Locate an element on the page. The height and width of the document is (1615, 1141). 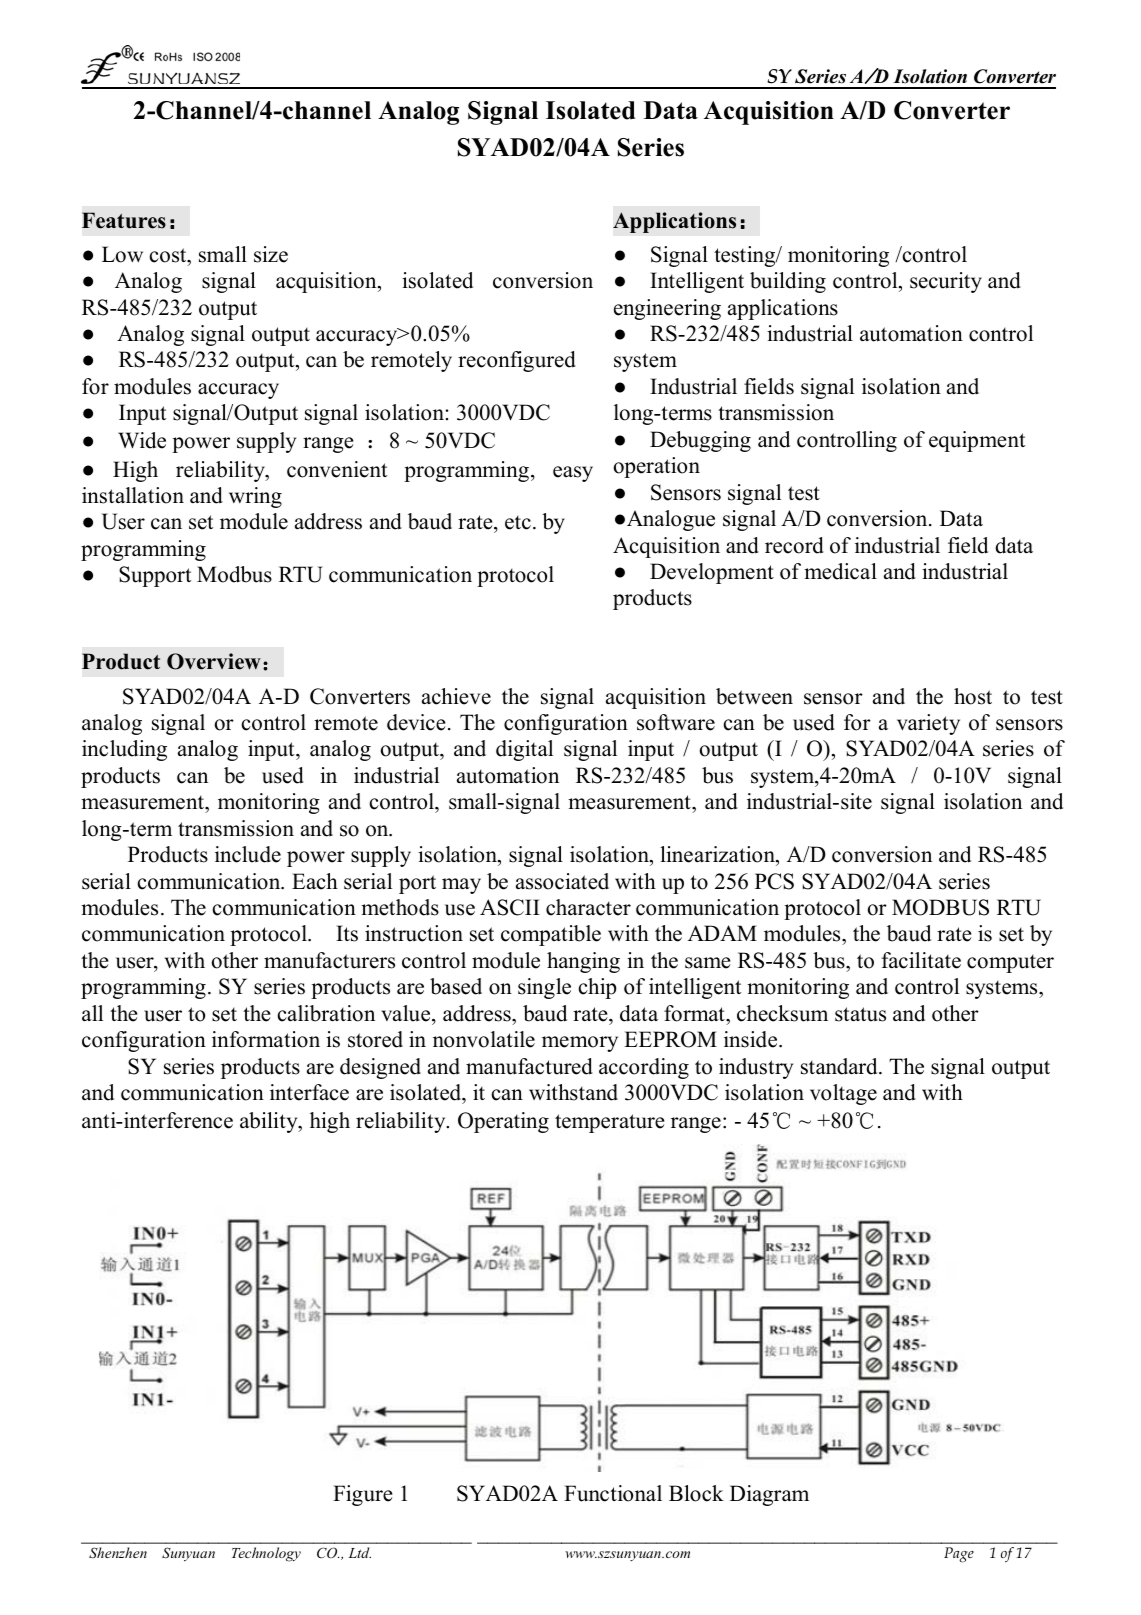
security is located at coordinates (946, 282).
